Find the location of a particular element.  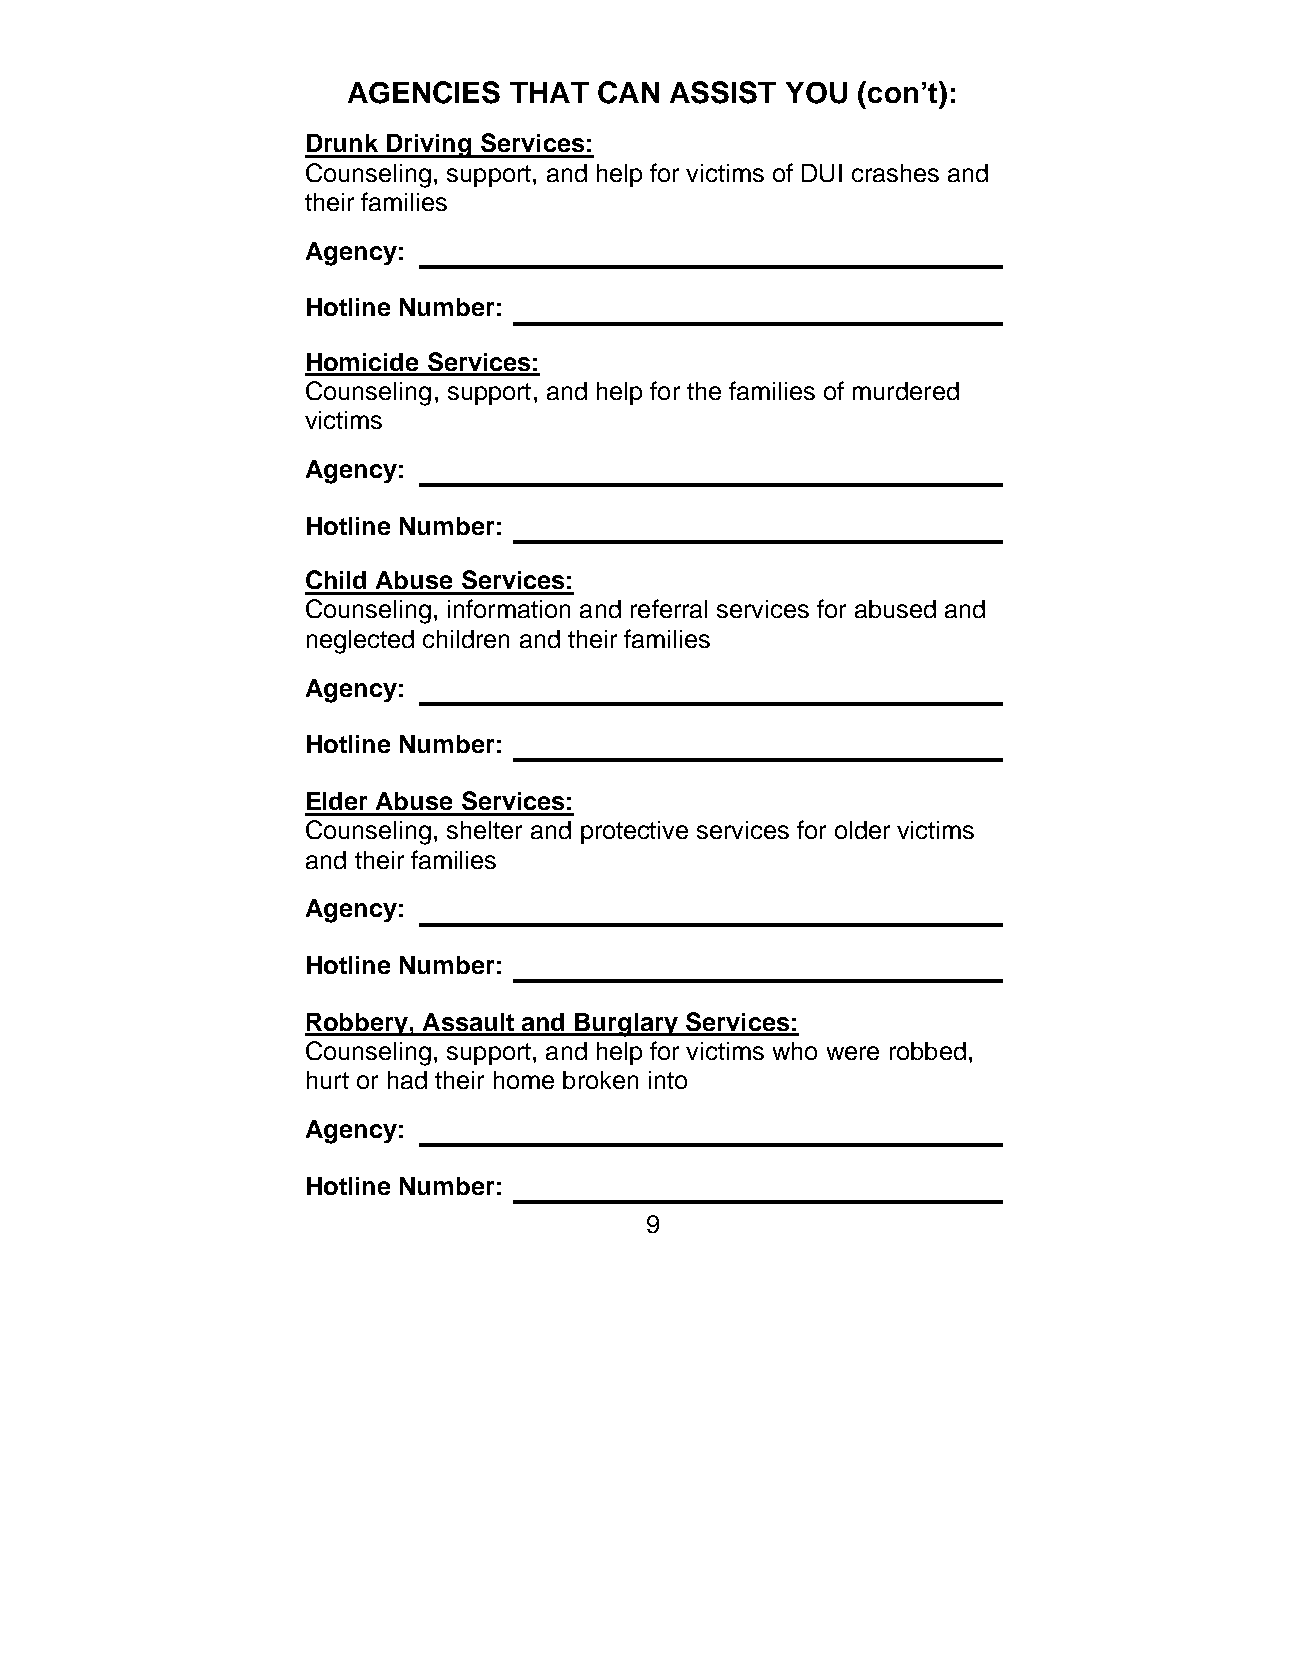

neglected is located at coordinates (360, 642).
